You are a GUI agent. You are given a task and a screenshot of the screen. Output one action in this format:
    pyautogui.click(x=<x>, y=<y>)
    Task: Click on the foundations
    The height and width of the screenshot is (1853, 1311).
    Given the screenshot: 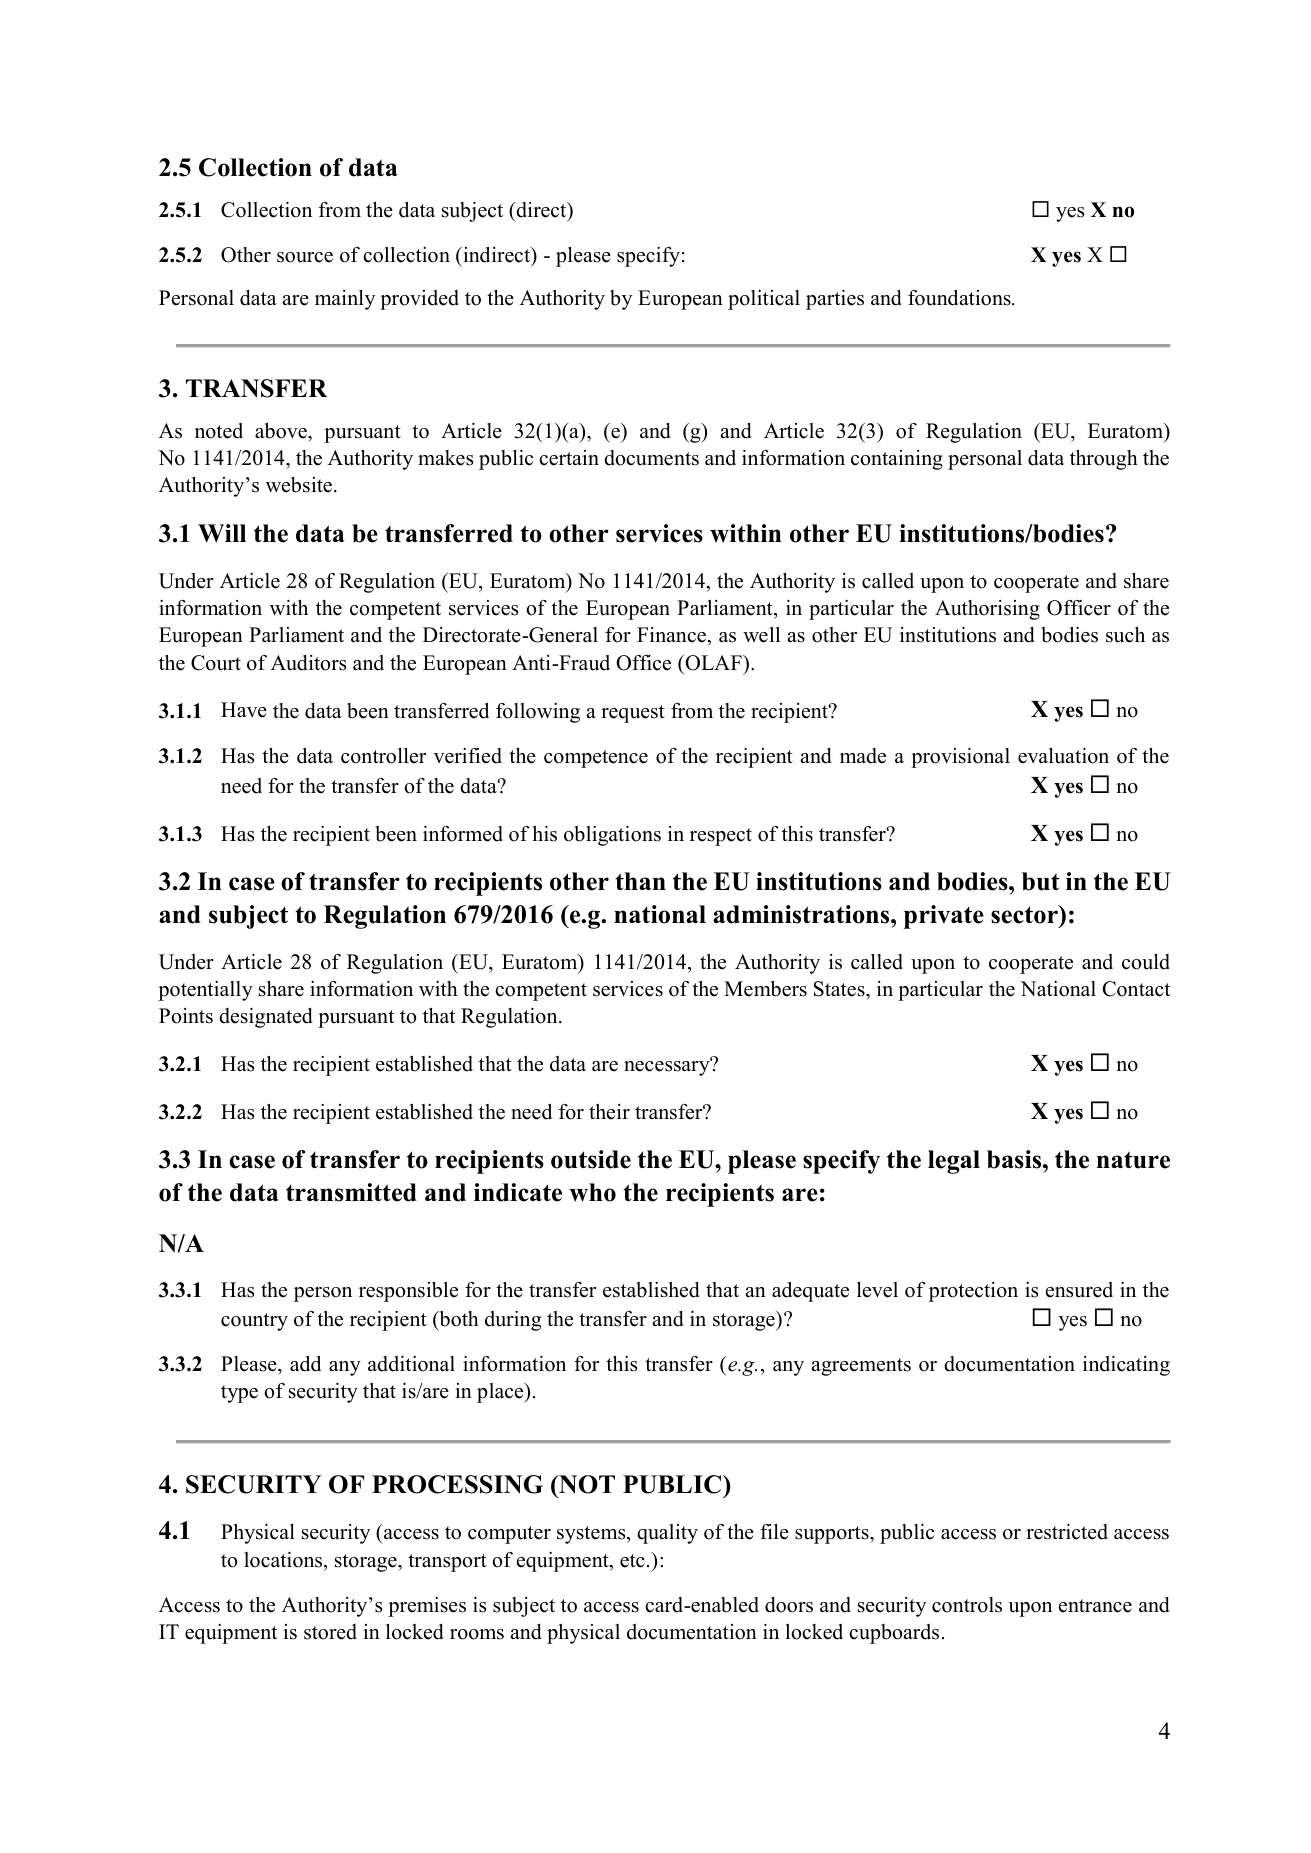 What is the action you would take?
    pyautogui.click(x=960, y=298)
